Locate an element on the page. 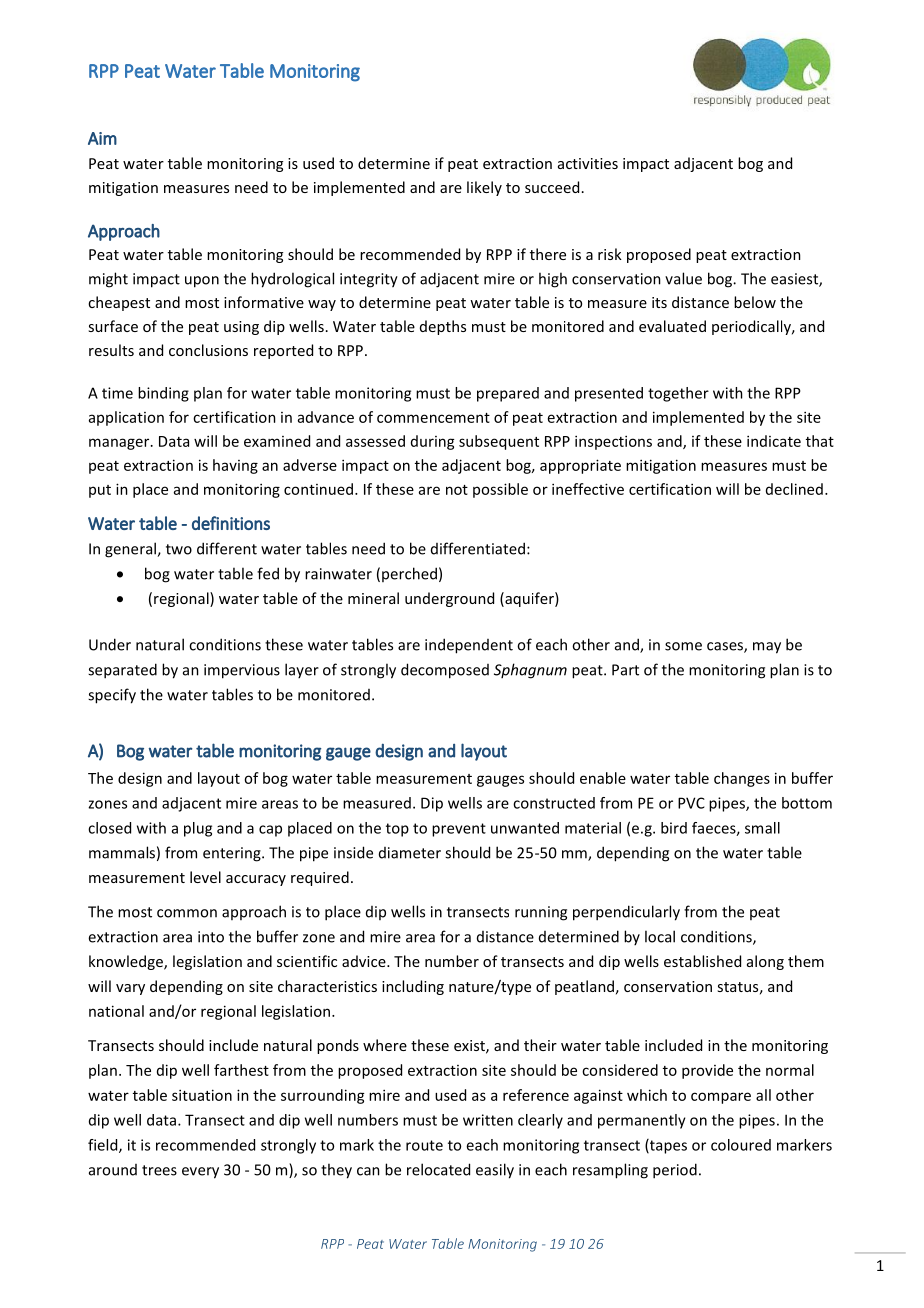 This page has width=924, height=1308. activities is located at coordinates (588, 163).
